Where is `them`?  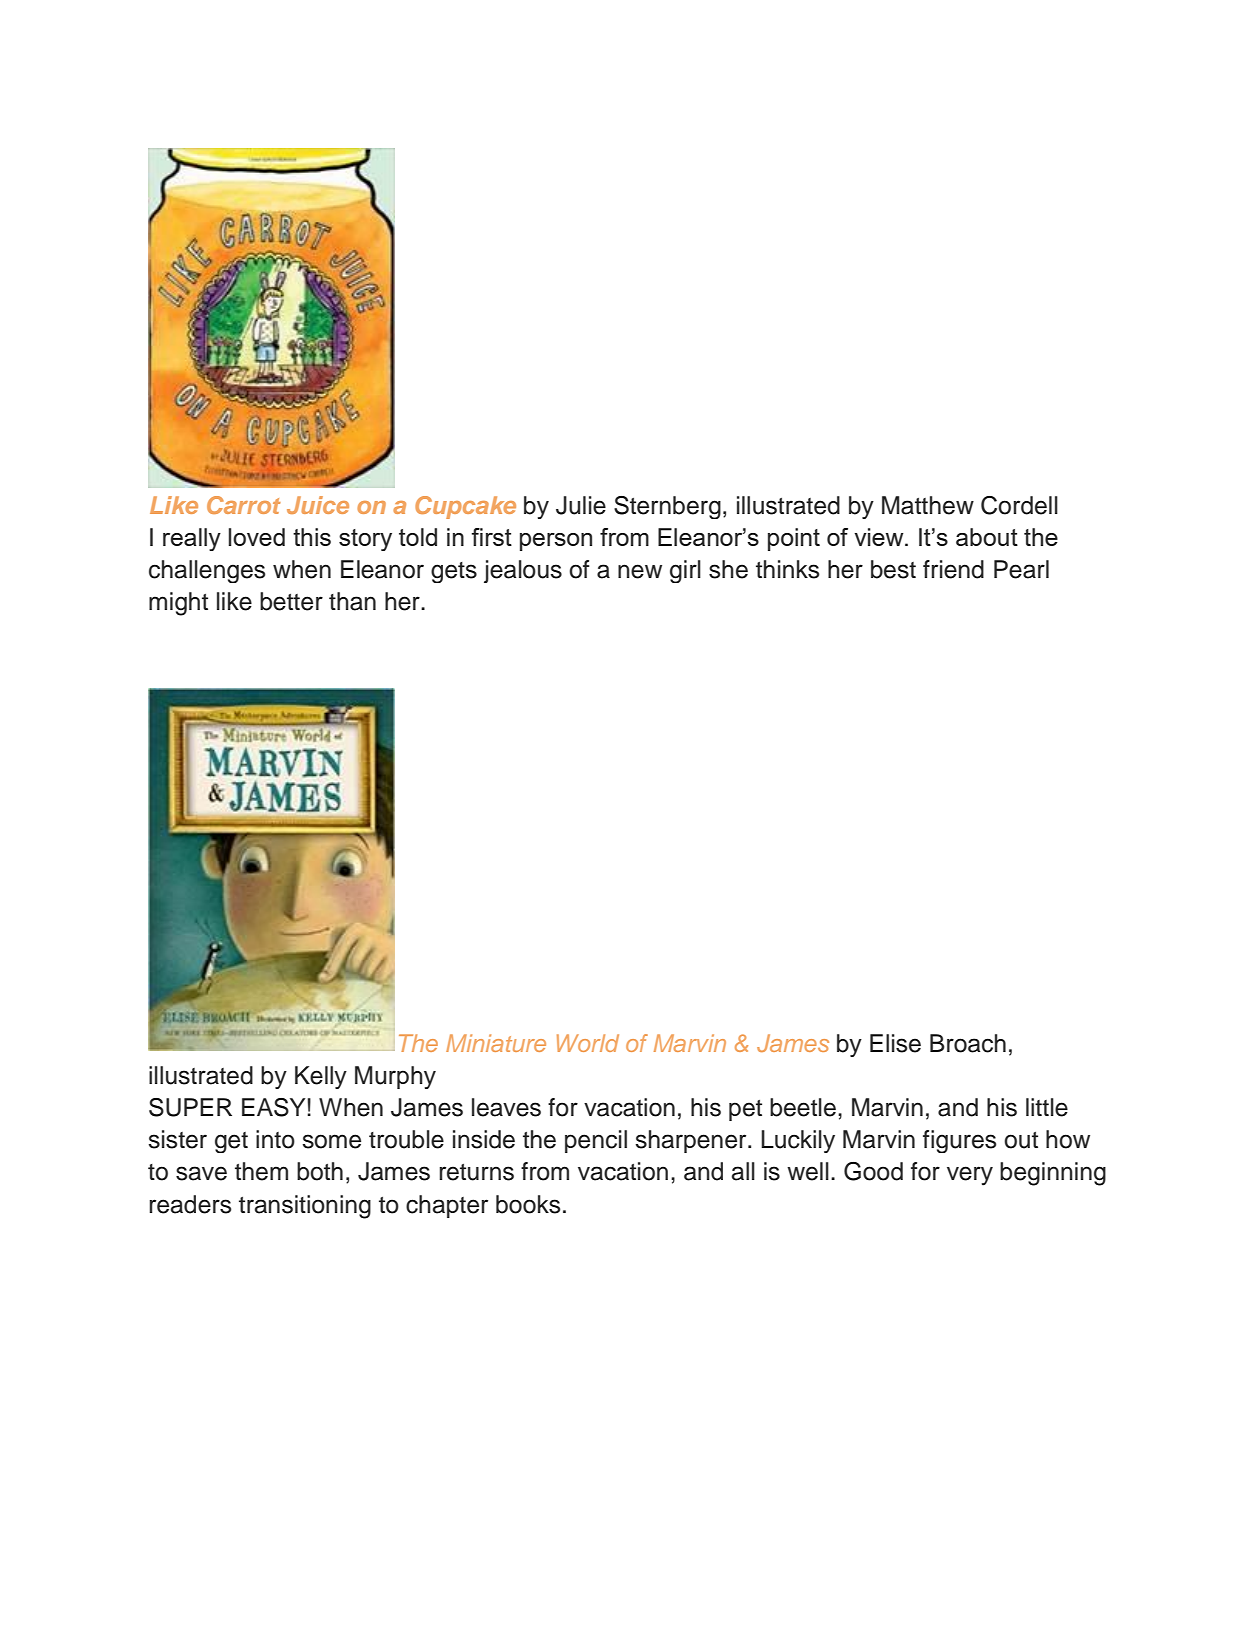
them is located at coordinates (261, 1171).
